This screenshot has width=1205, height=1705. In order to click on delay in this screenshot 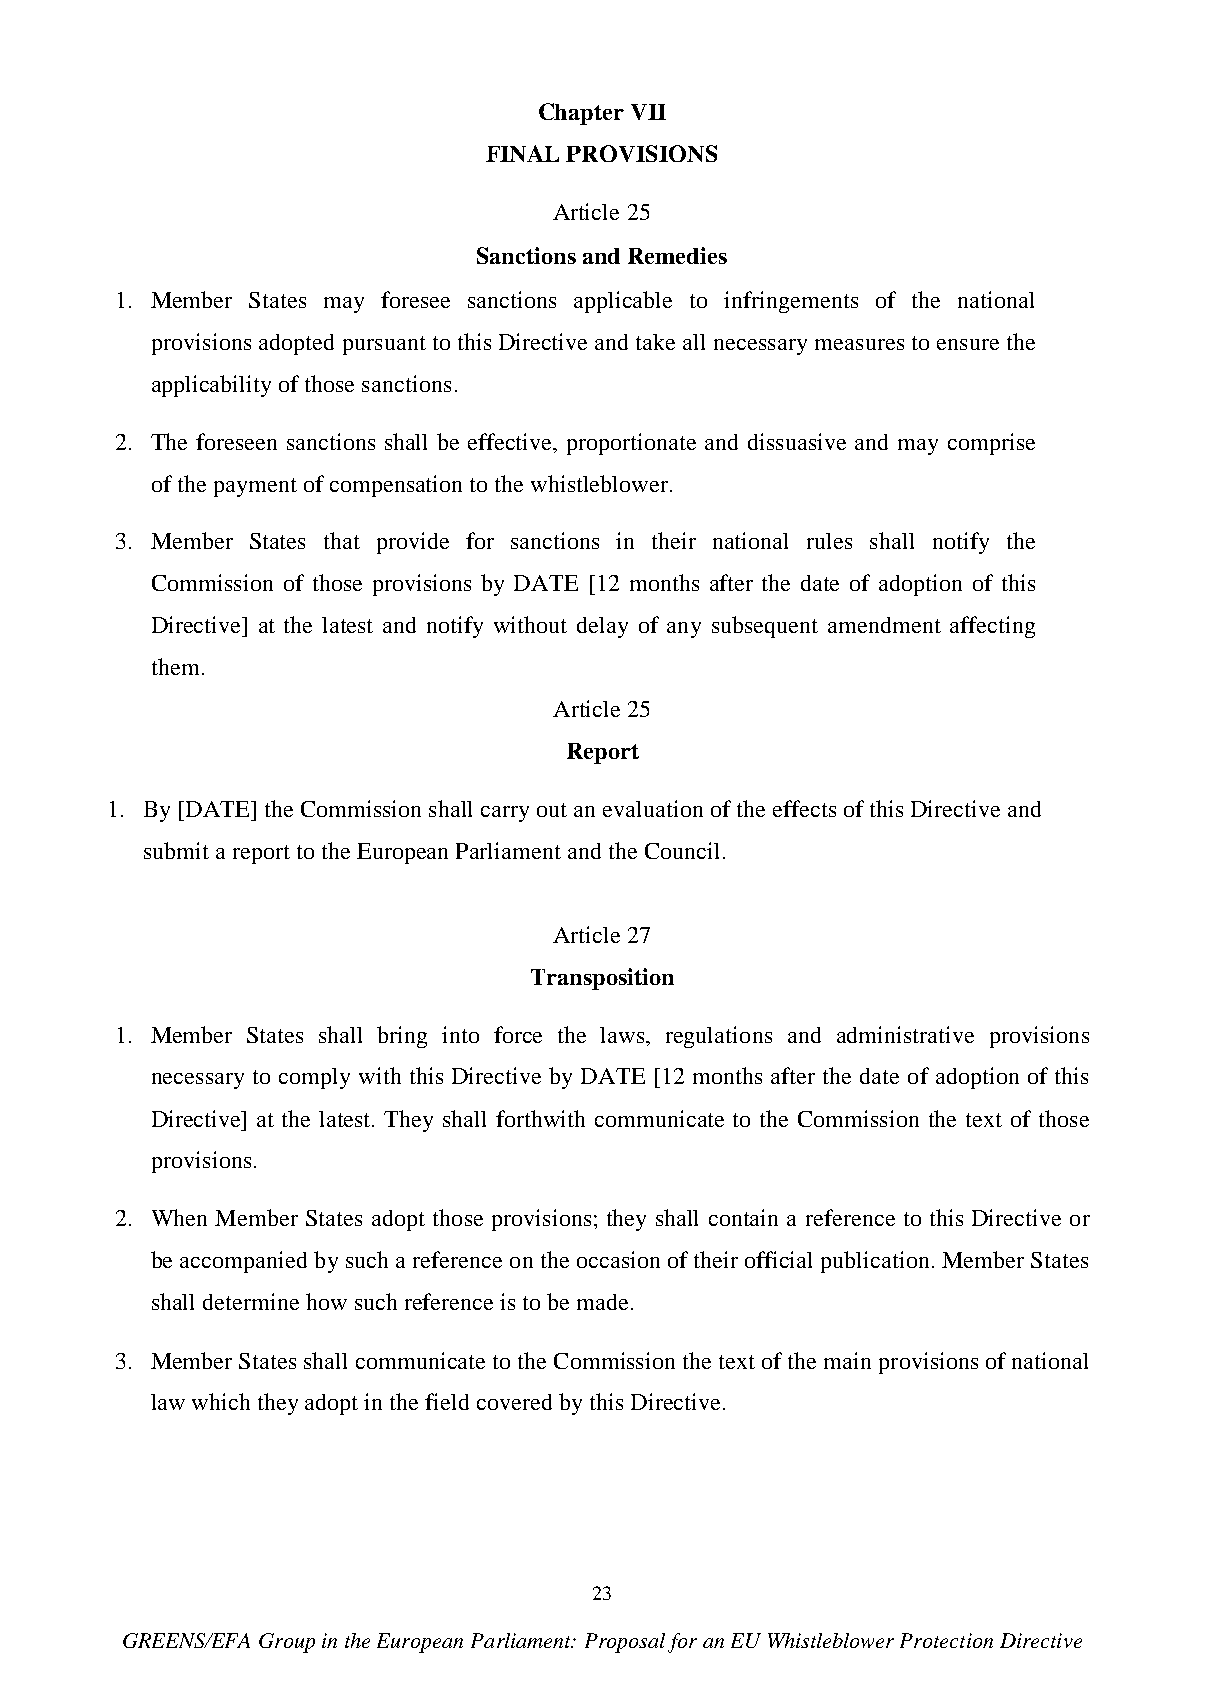, I will do `click(602, 627)`.
